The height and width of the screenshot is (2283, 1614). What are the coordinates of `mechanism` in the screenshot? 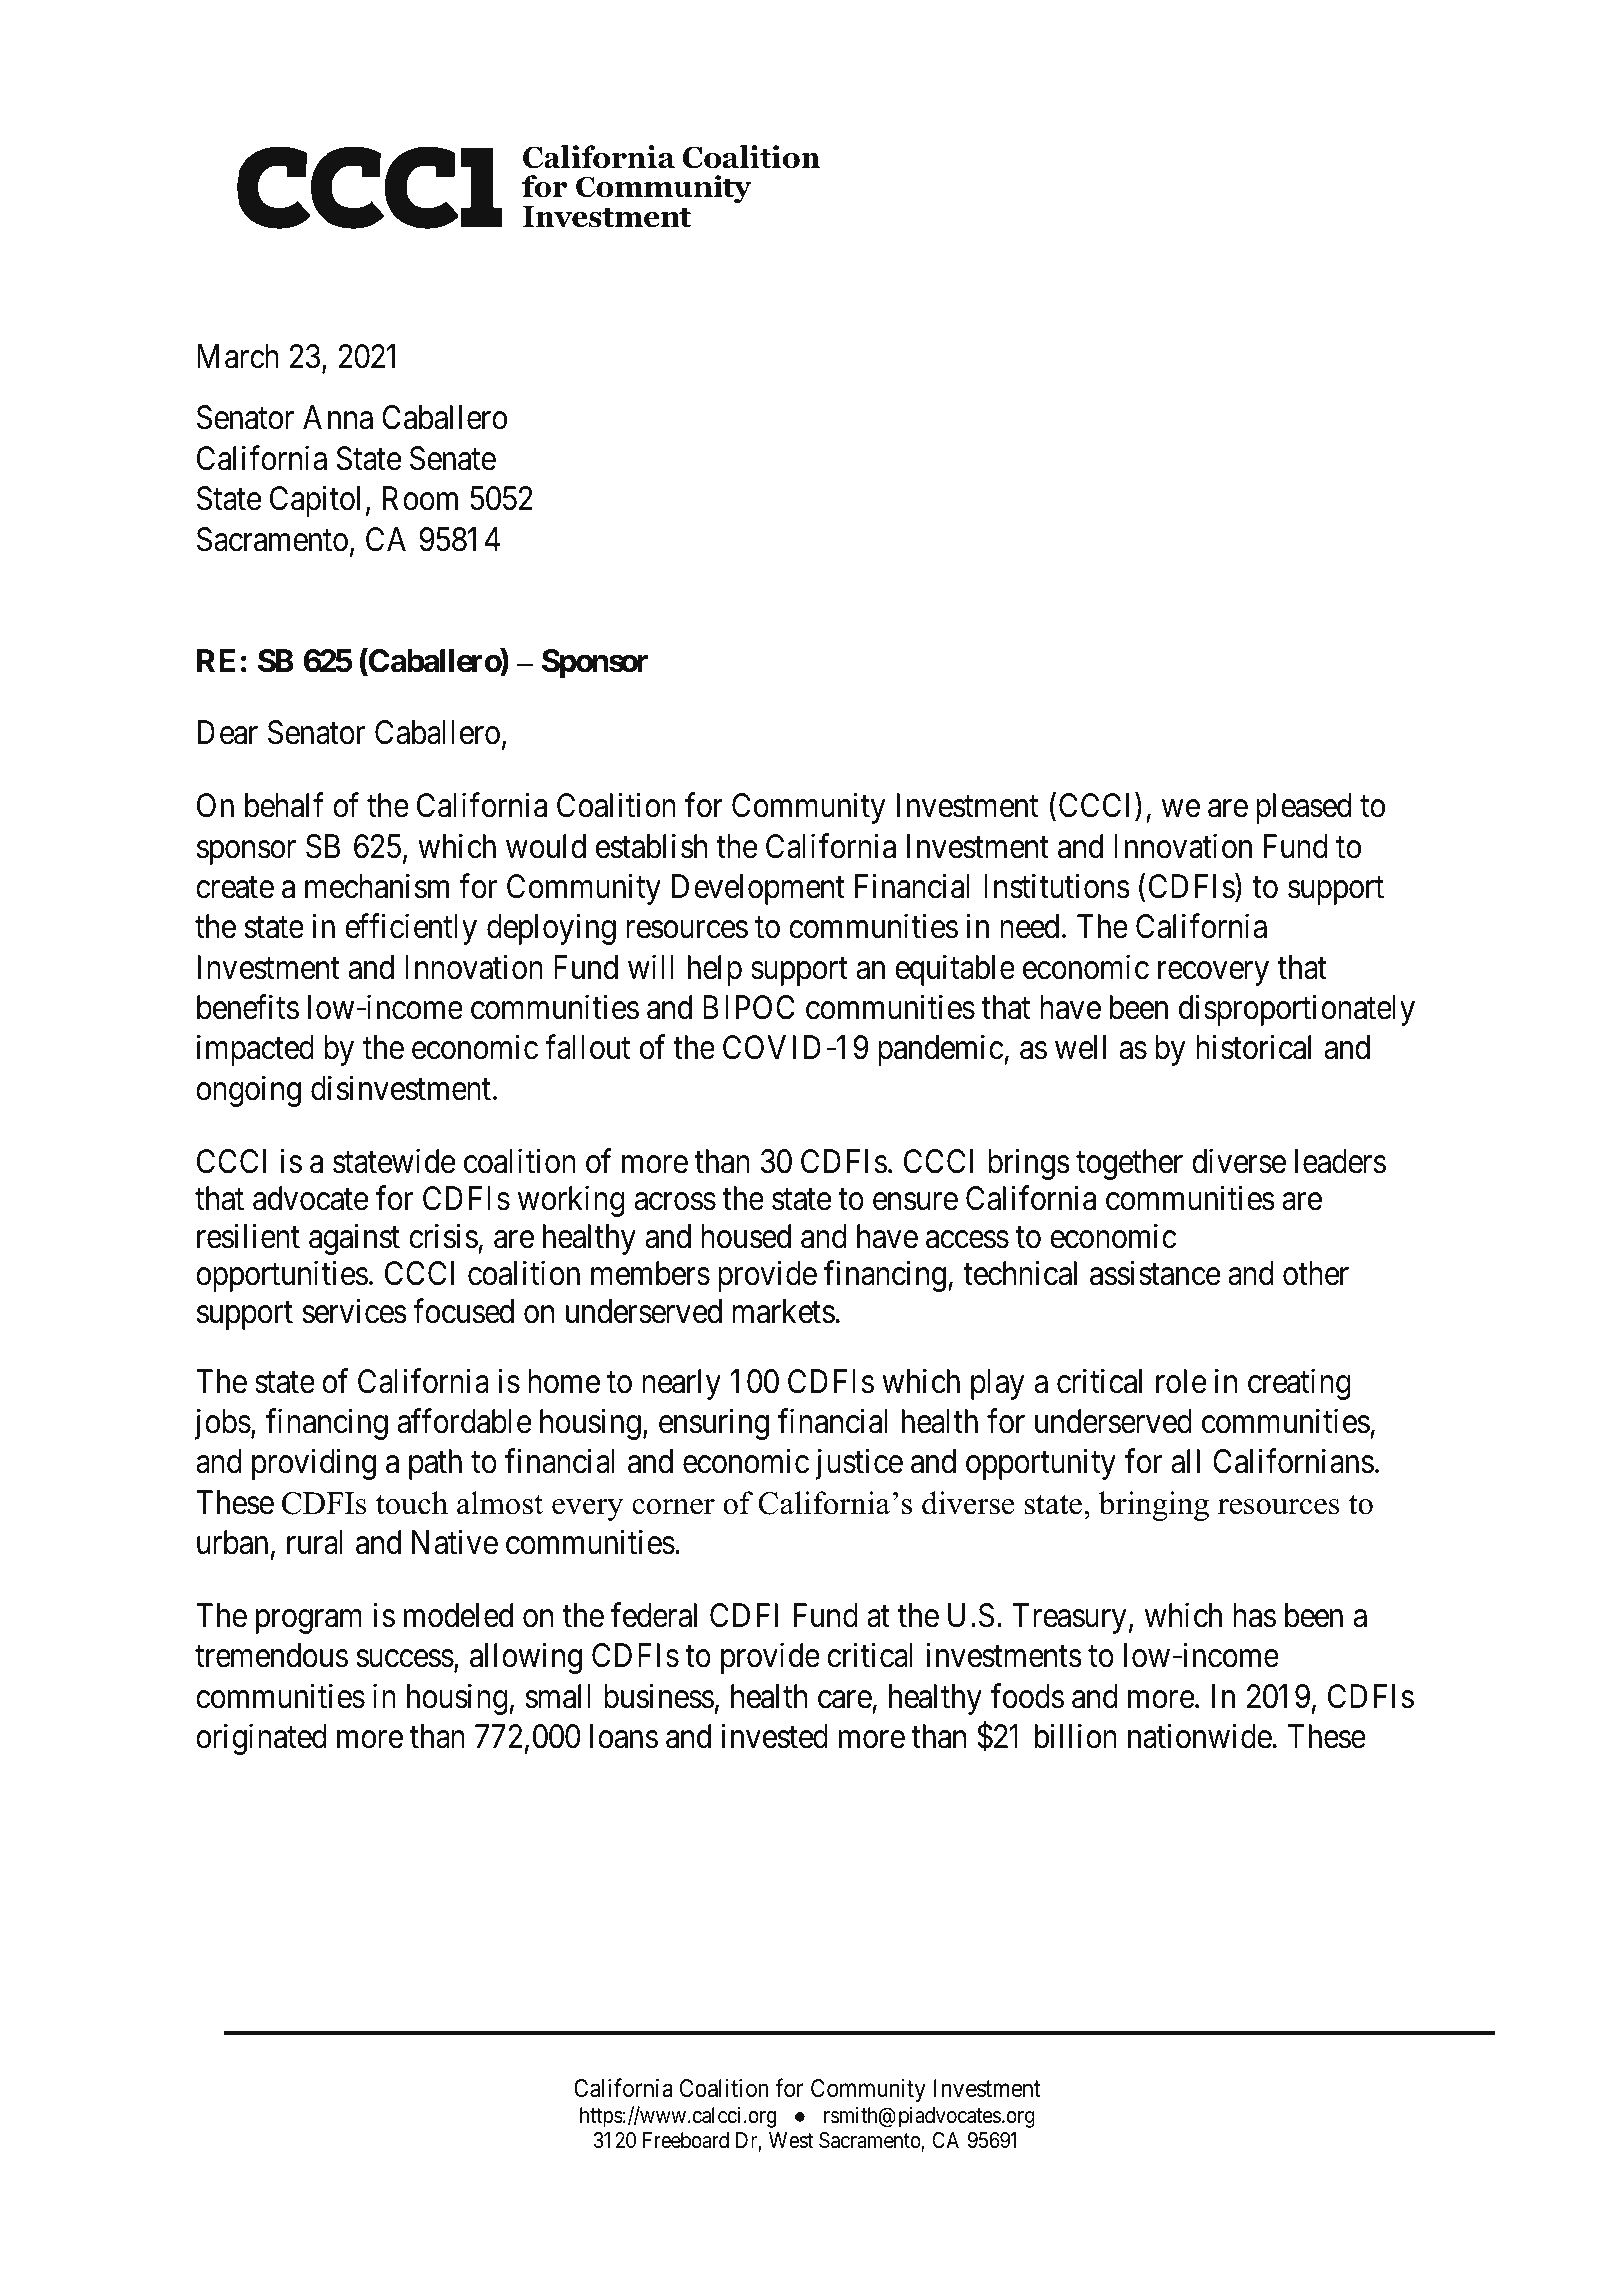 It's located at (377, 886).
